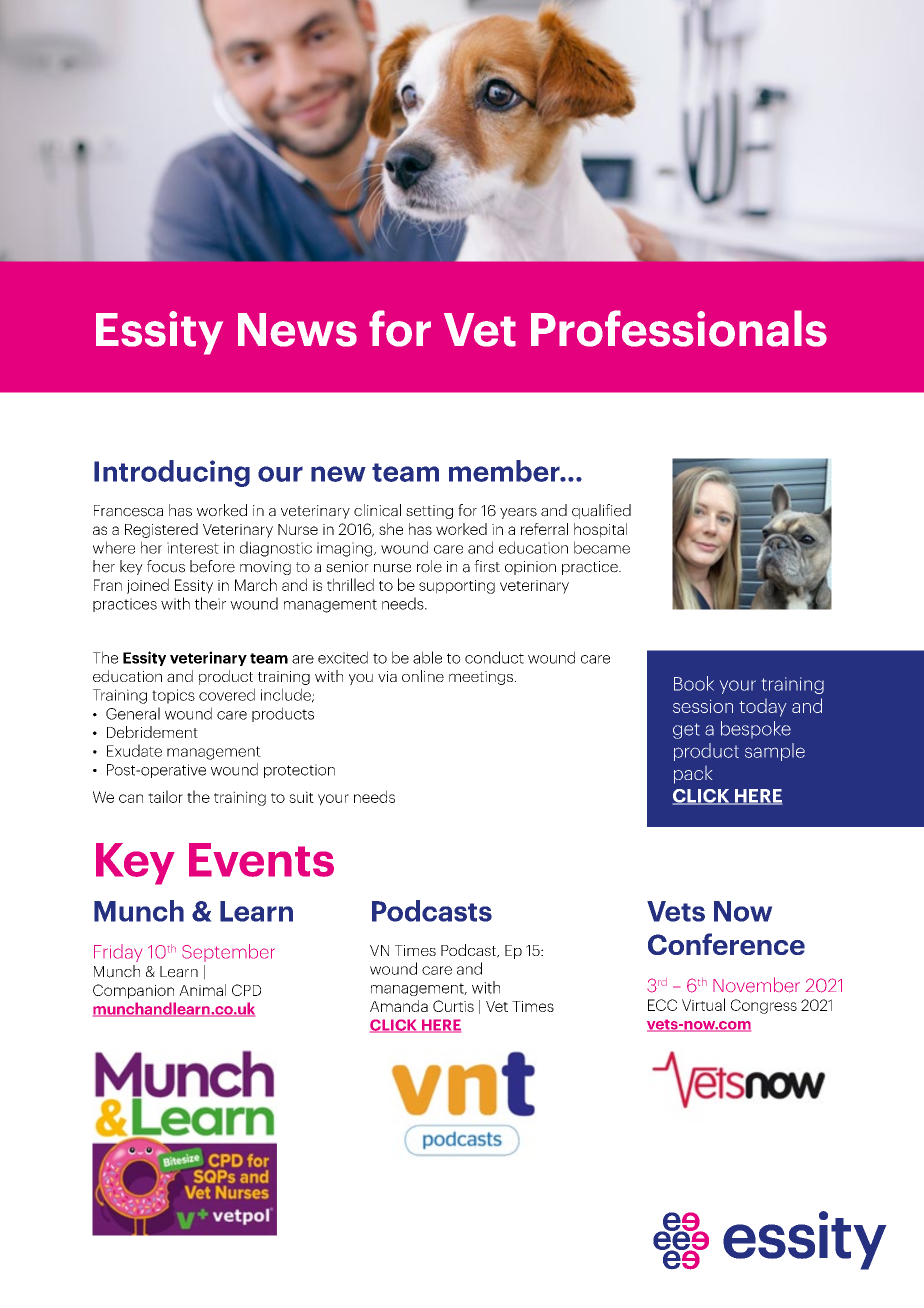 The image size is (924, 1308). I want to click on suit, so click(301, 797).
